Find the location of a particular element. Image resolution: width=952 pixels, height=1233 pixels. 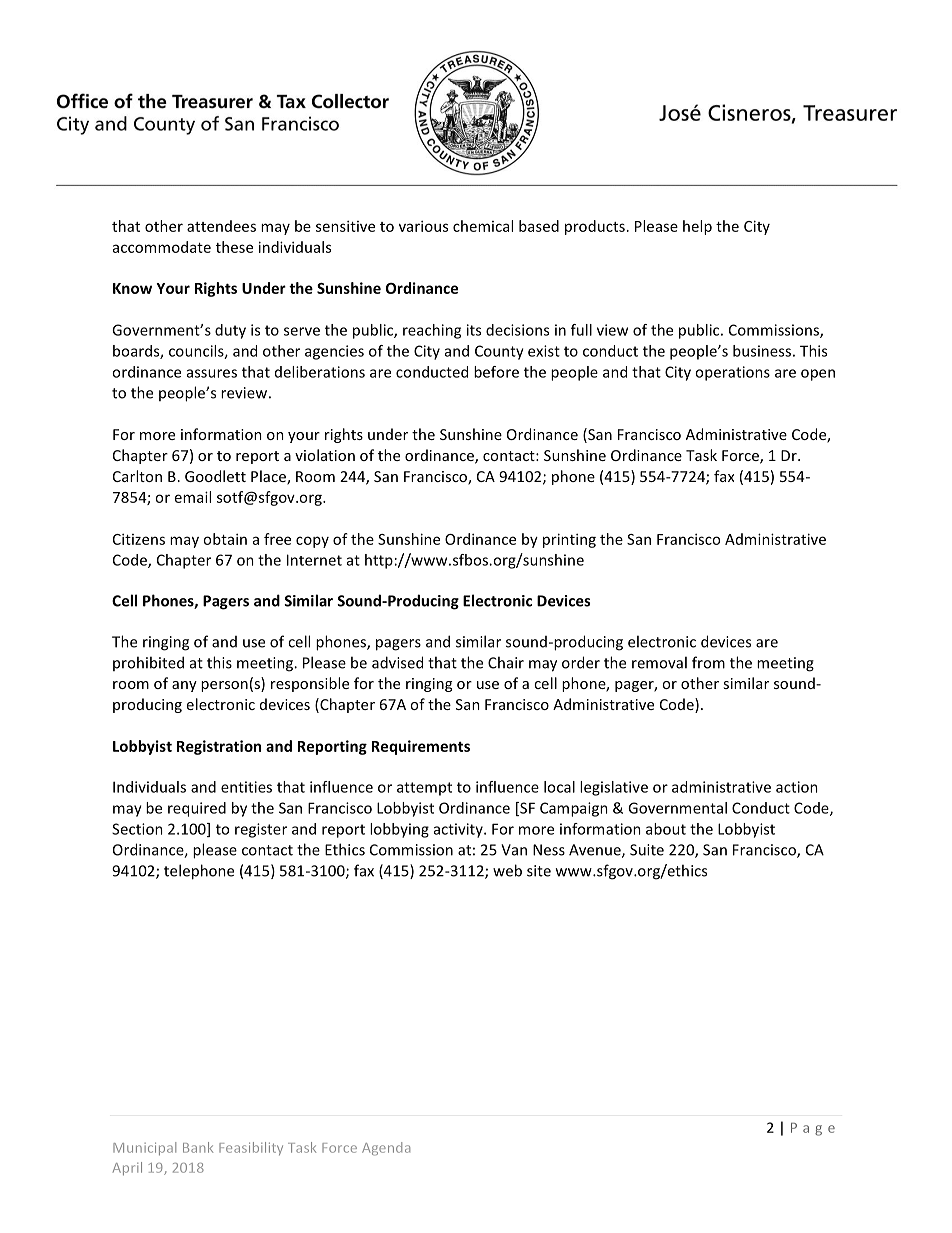

Chair is located at coordinates (506, 662).
